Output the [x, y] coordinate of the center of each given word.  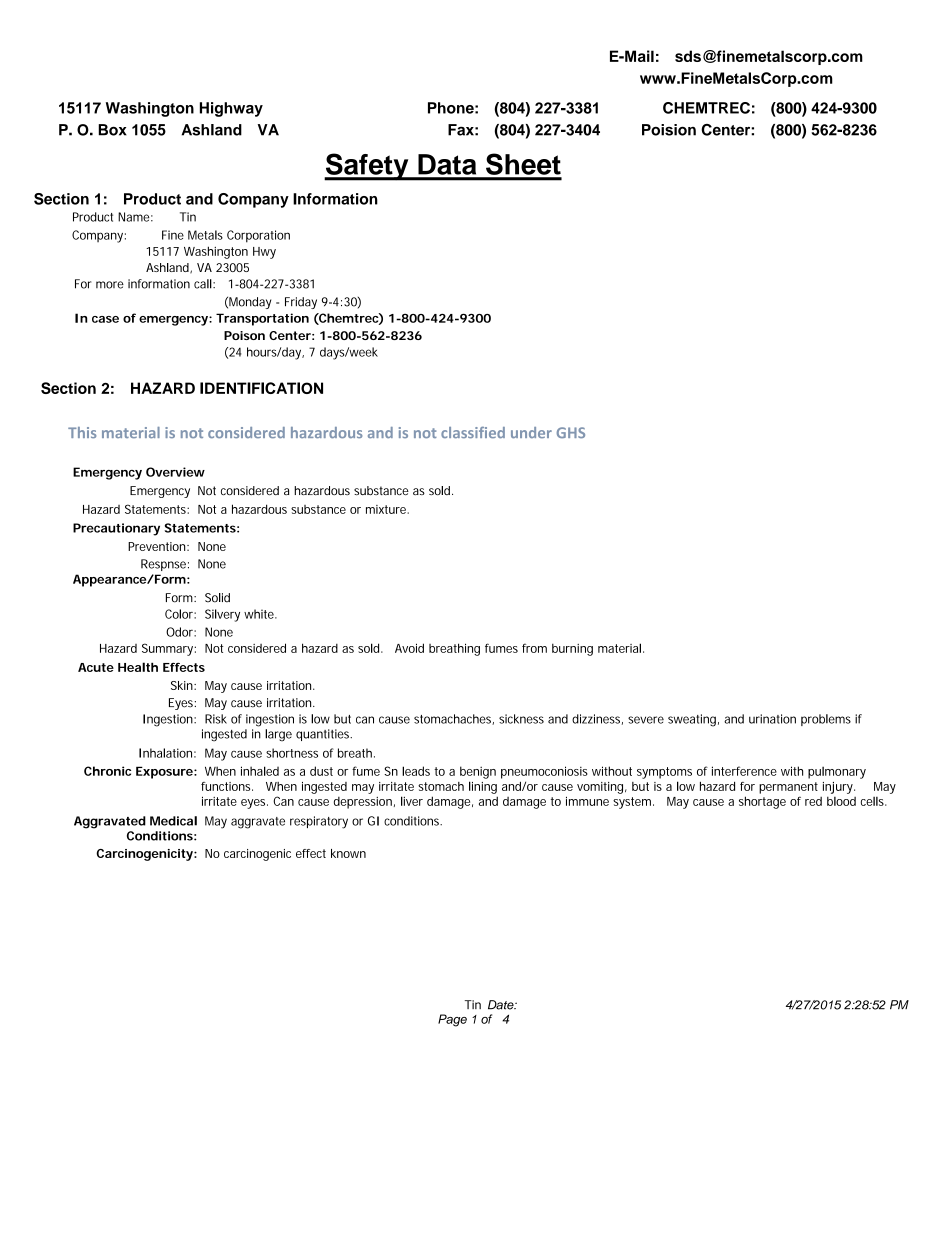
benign [478, 772]
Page [452, 1020]
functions [227, 786]
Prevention [158, 546]
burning [572, 649]
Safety [367, 167]
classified [473, 432]
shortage [762, 802]
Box [112, 130]
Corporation [258, 236]
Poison [244, 335]
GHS [571, 432]
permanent [788, 788]
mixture [387, 509]
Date [502, 1005]
